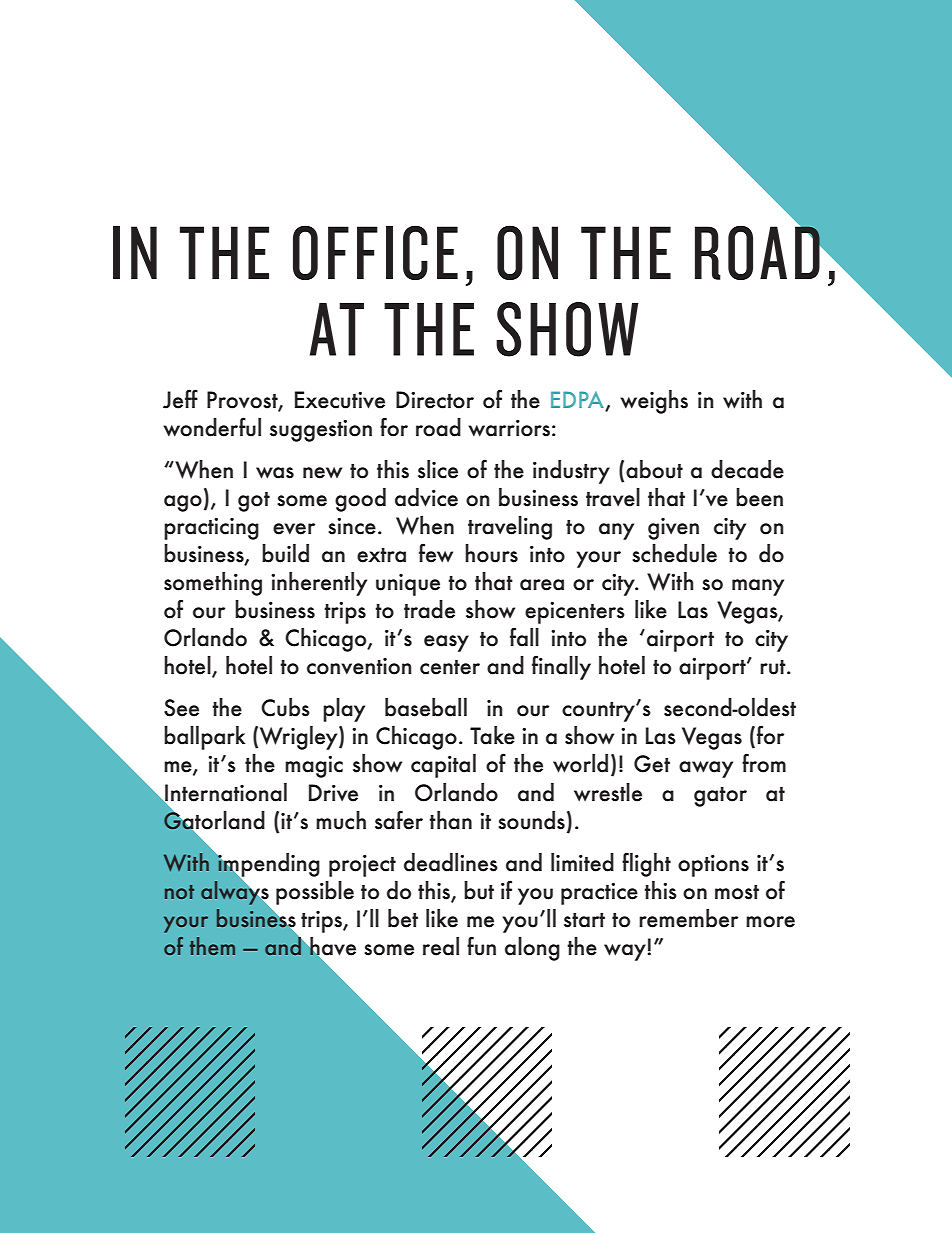  What do you see at coordinates (375, 252) in the document?
I see `OFFICE` at bounding box center [375, 252].
